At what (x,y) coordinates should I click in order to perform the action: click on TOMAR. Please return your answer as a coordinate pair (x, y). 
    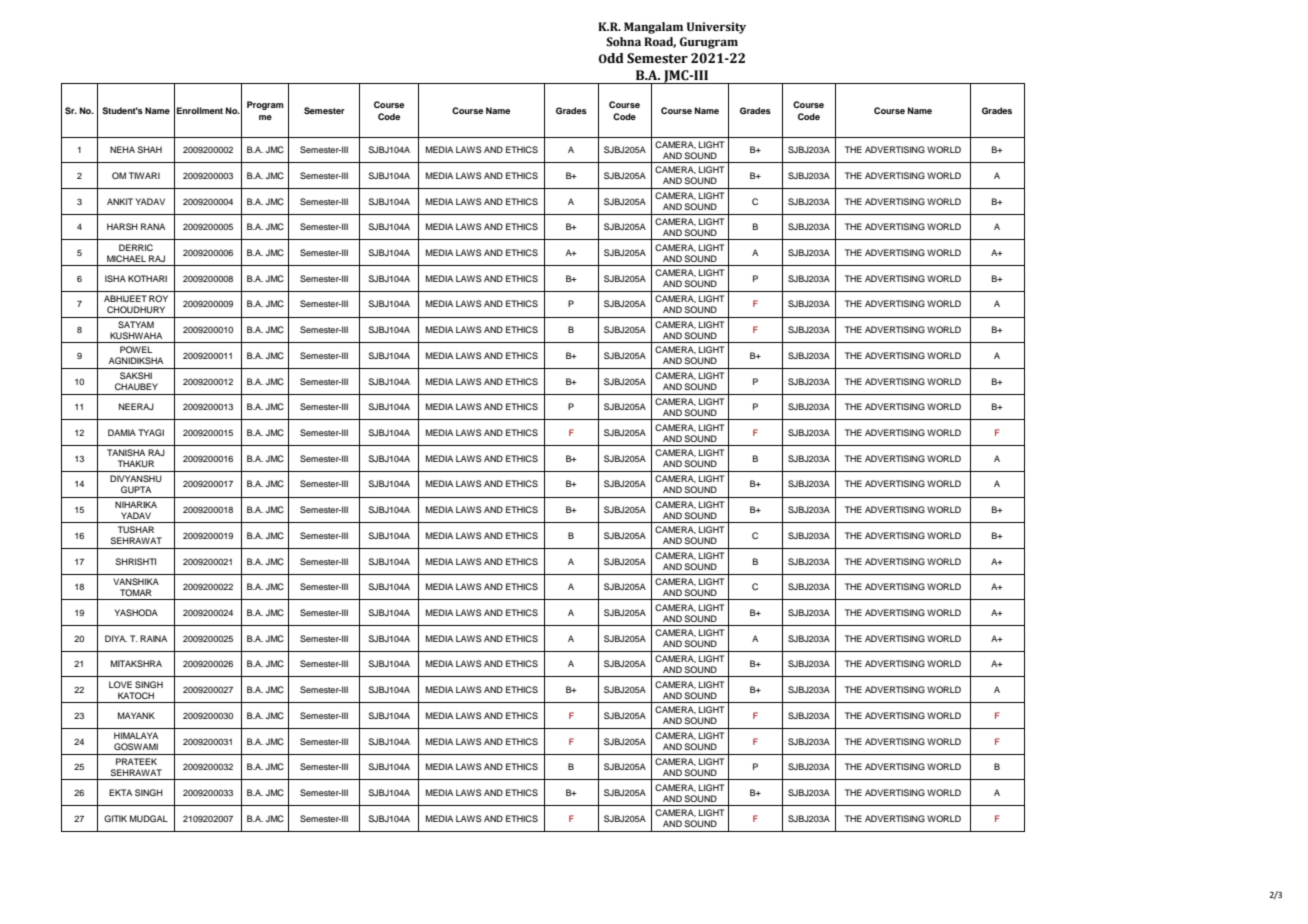
    Looking at the image, I should click on (136, 592).
